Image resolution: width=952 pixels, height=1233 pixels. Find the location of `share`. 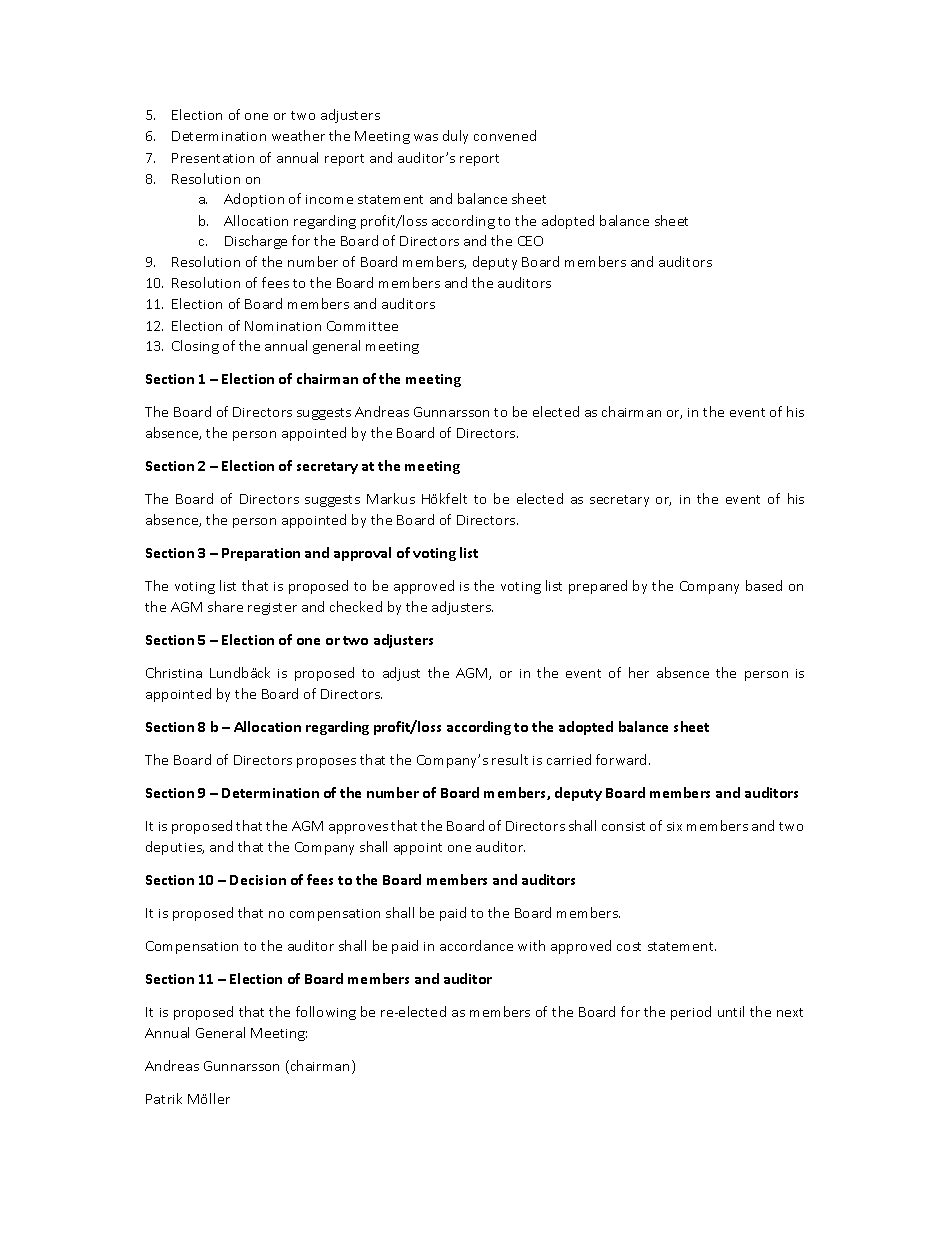

share is located at coordinates (225, 606).
